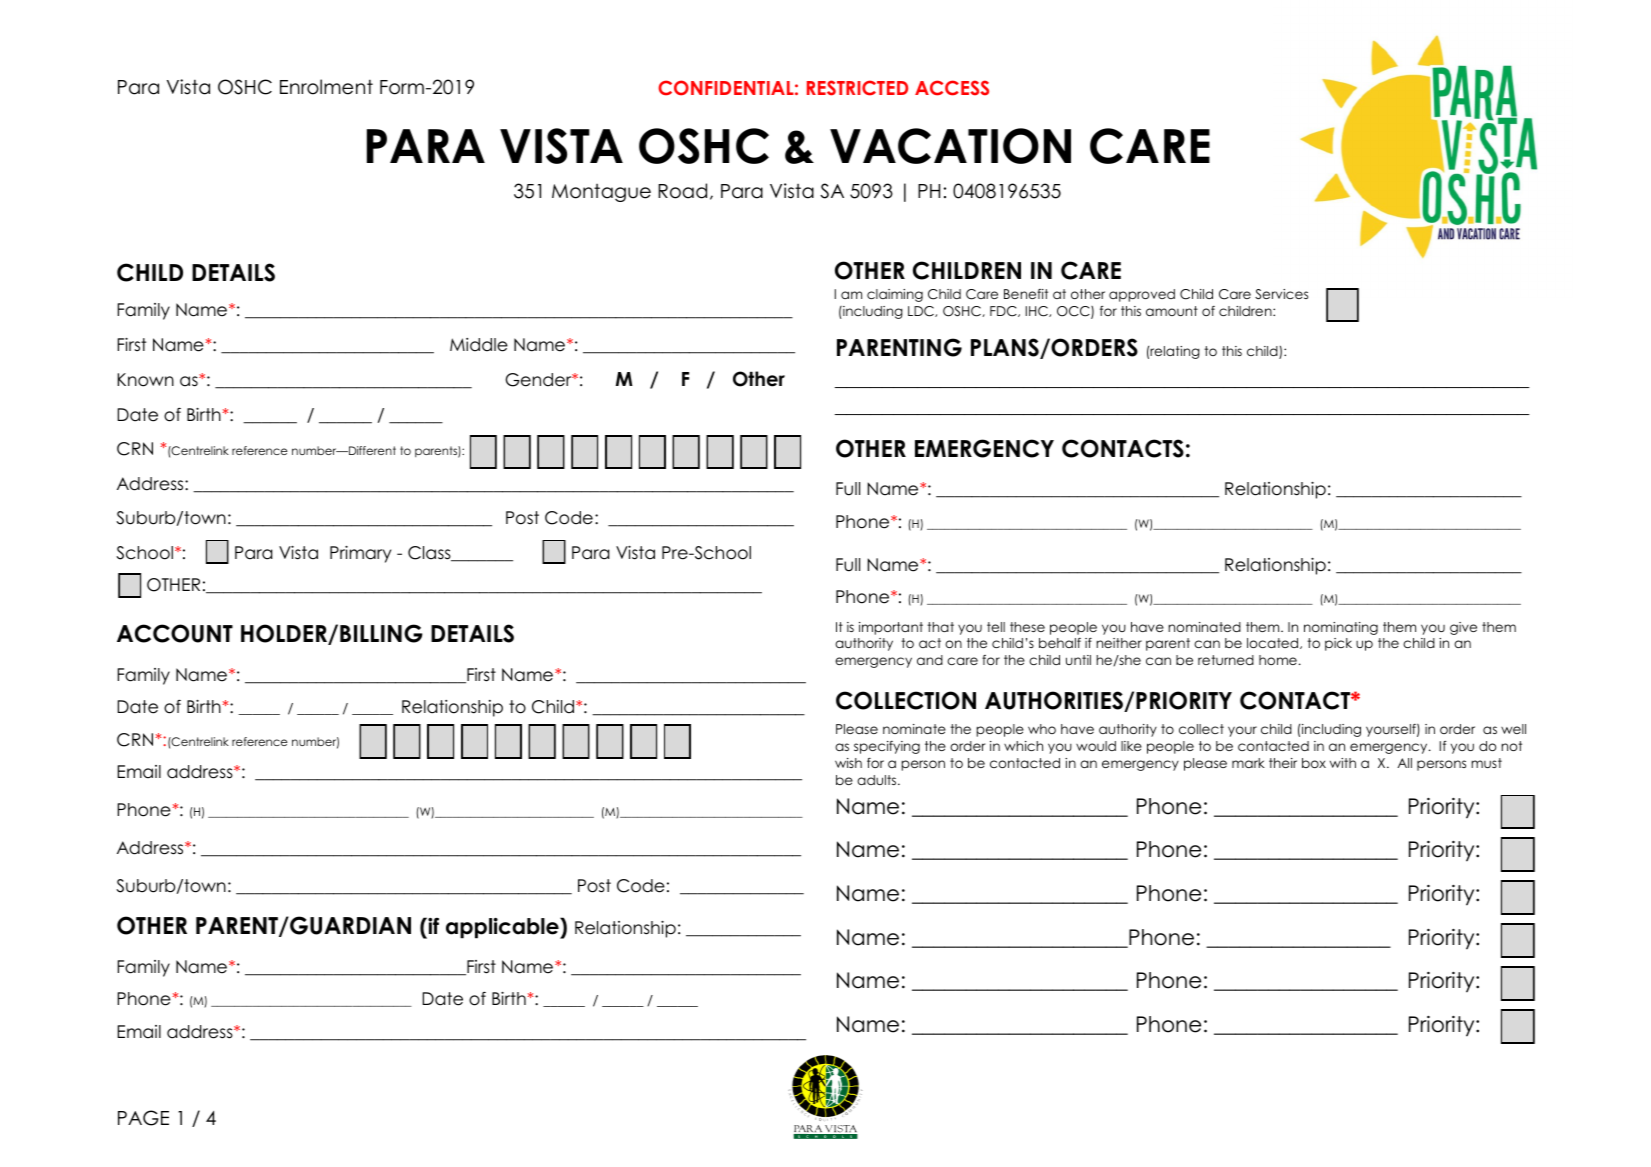 The width and height of the screenshot is (1651, 1167). I want to click on important, so click(891, 628).
